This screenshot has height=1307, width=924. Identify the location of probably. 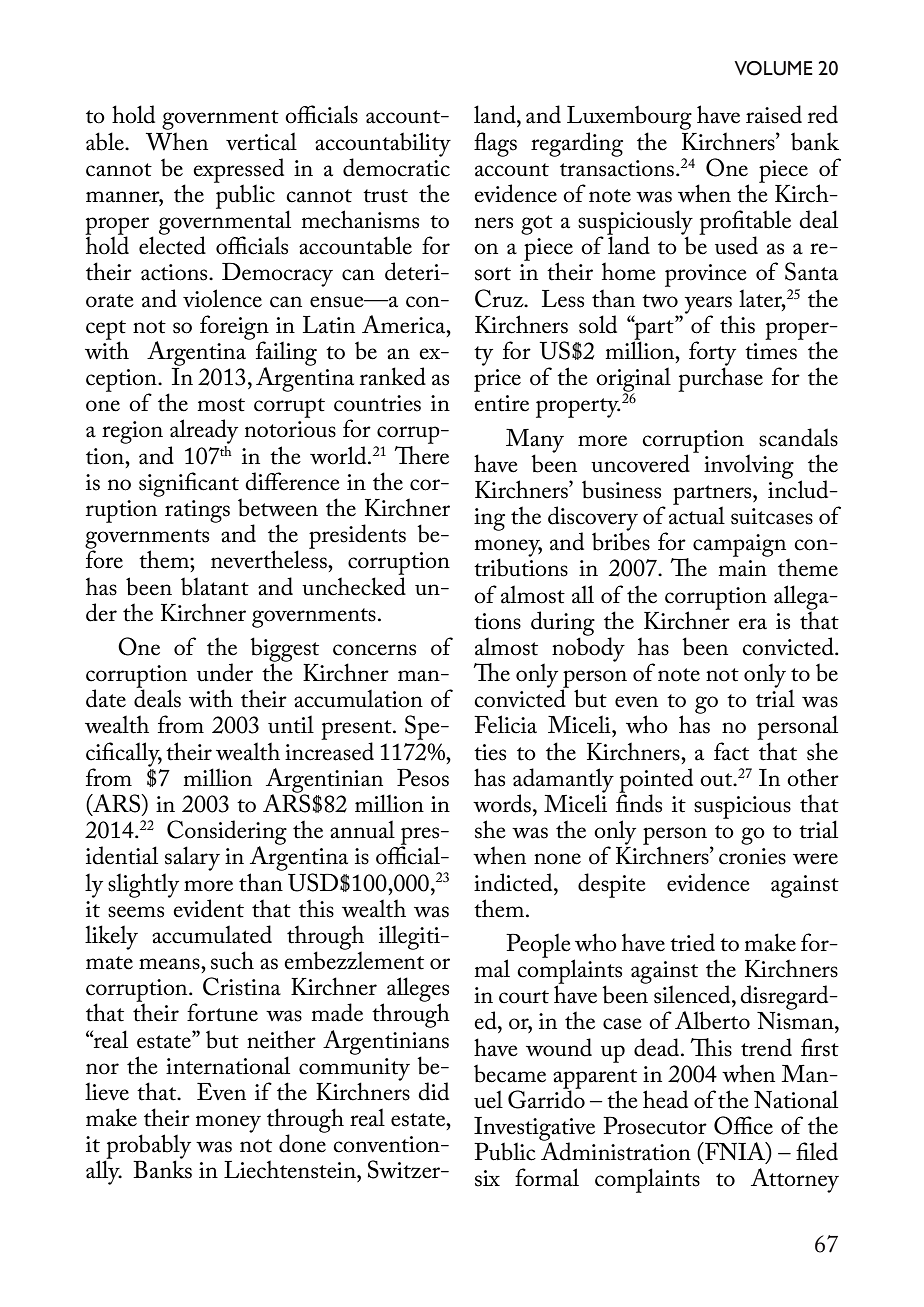
(148, 1147).
